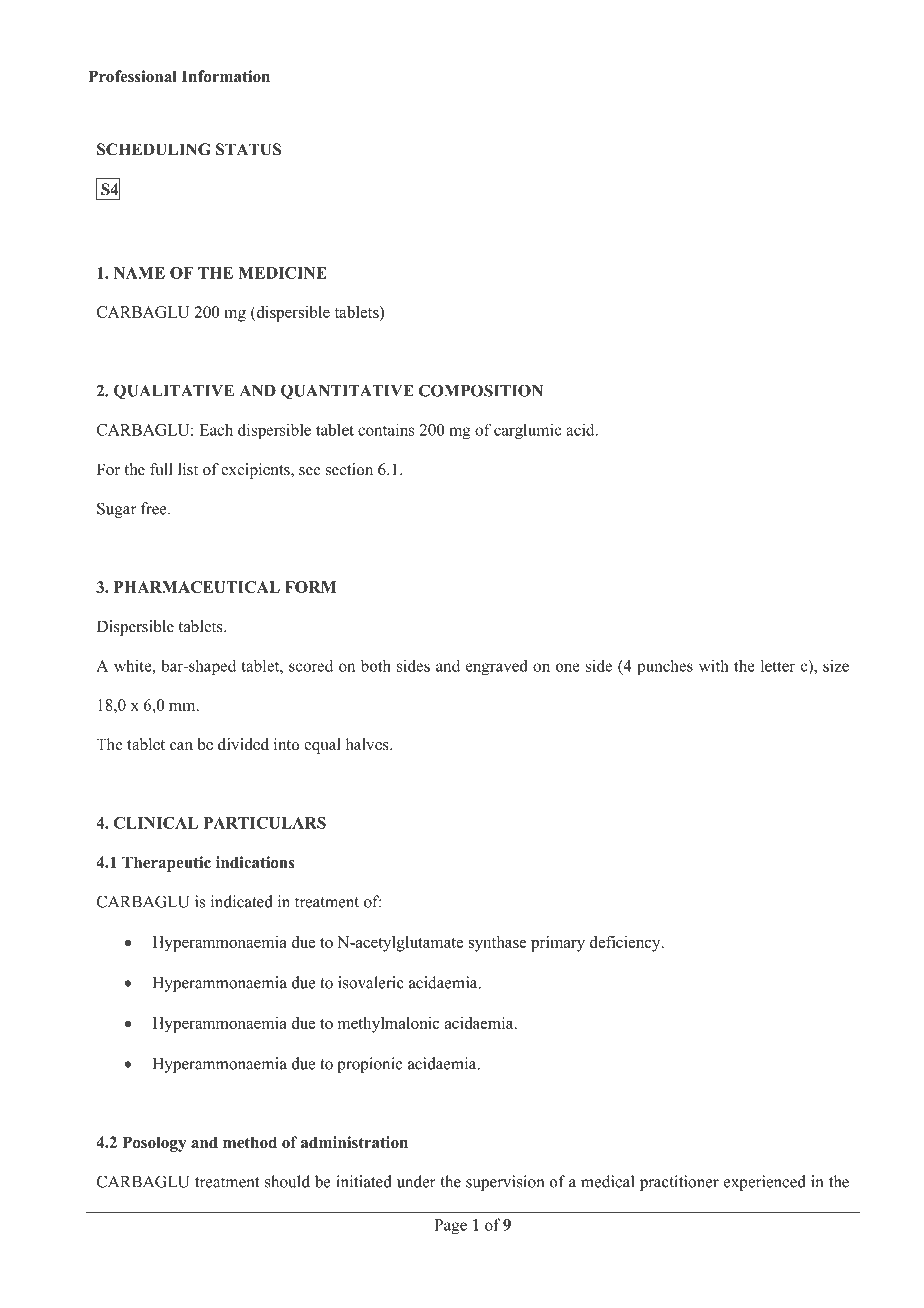 This document has height=1308, width=924. I want to click on deficiency, so click(626, 944).
